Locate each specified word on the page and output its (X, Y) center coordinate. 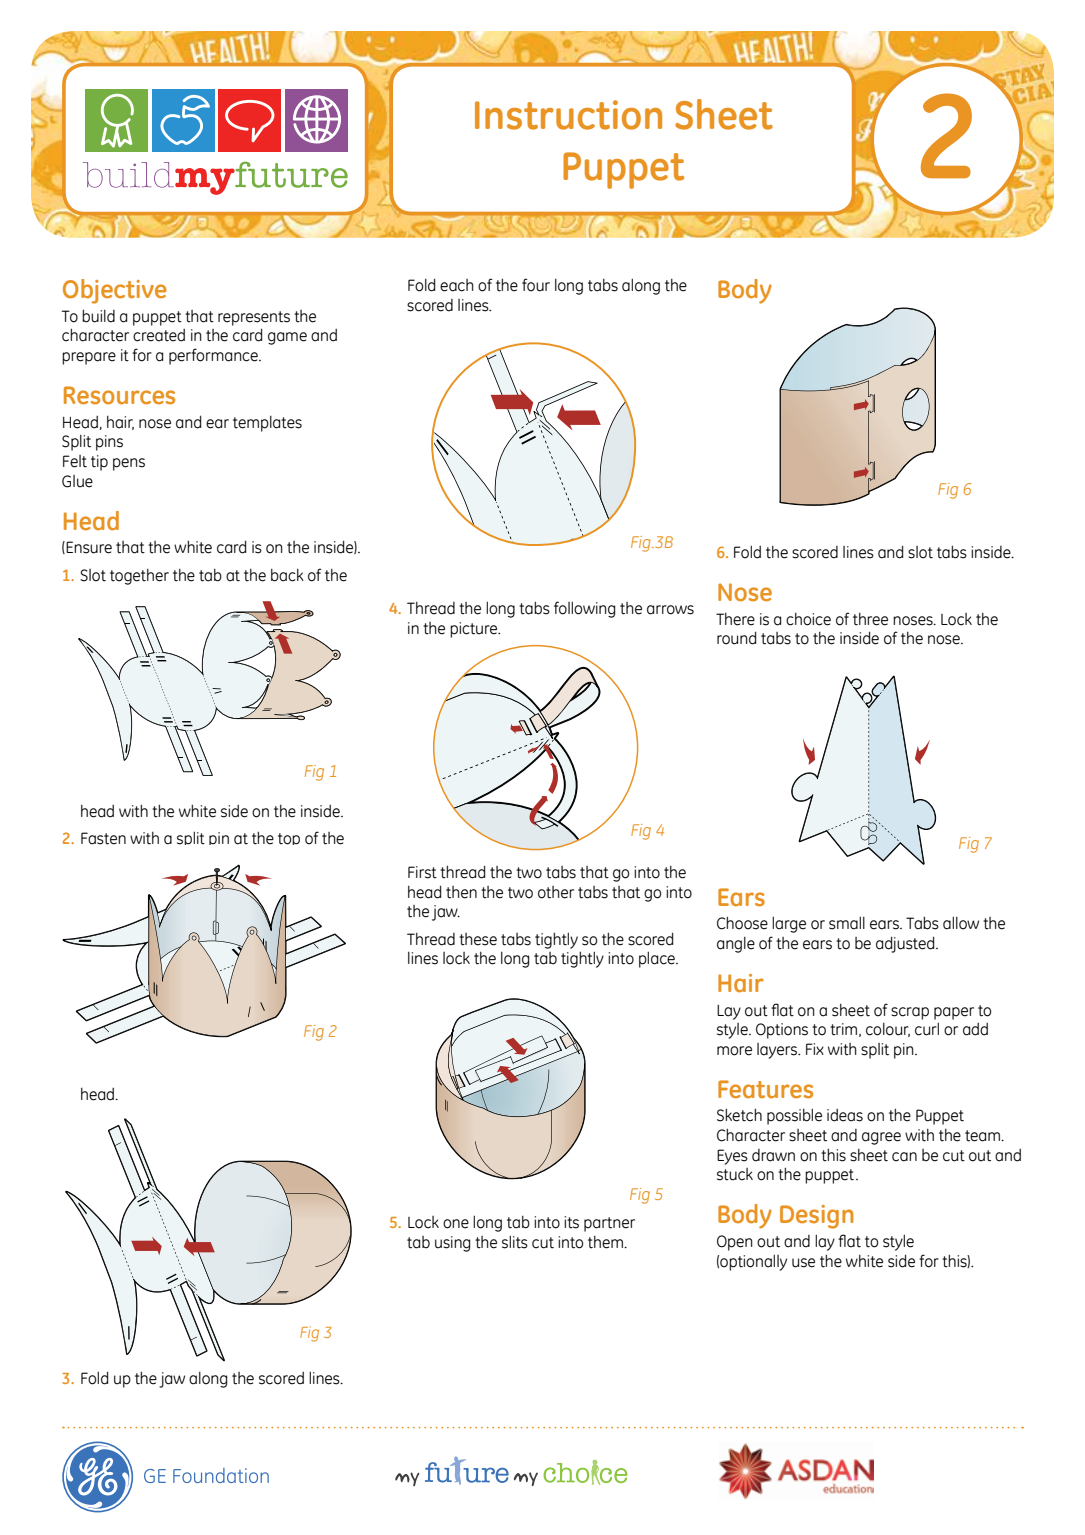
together (139, 577)
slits (515, 1242)
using (453, 1244)
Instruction (568, 115)
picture (475, 630)
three (870, 619)
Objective (115, 291)
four (536, 285)
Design (816, 1217)
